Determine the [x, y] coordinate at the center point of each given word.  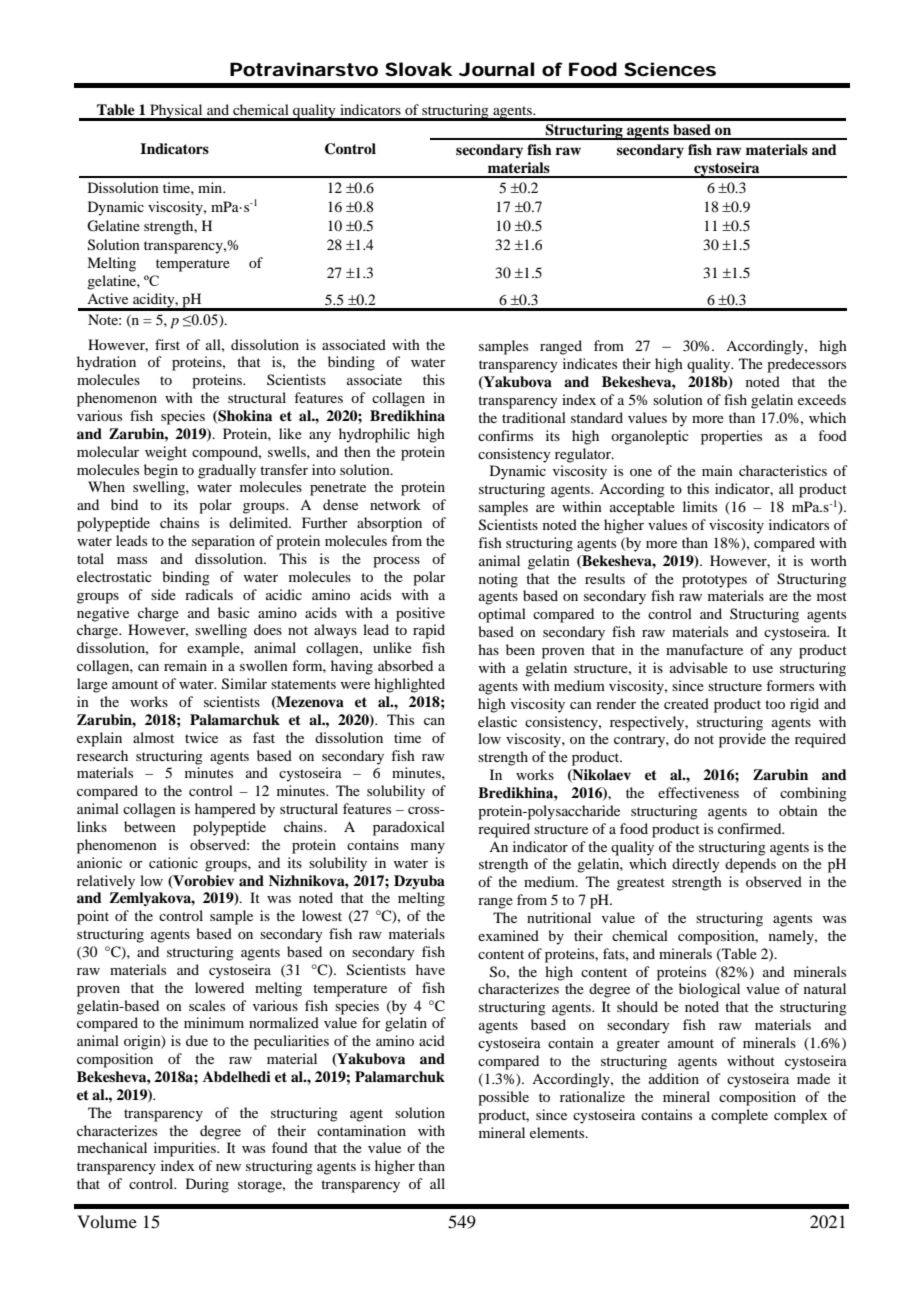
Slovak [419, 69]
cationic [173, 862]
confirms [505, 435]
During [207, 1185]
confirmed [751, 828]
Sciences [670, 69]
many [428, 848]
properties [731, 437]
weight [166, 453]
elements [558, 1132]
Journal [496, 69]
